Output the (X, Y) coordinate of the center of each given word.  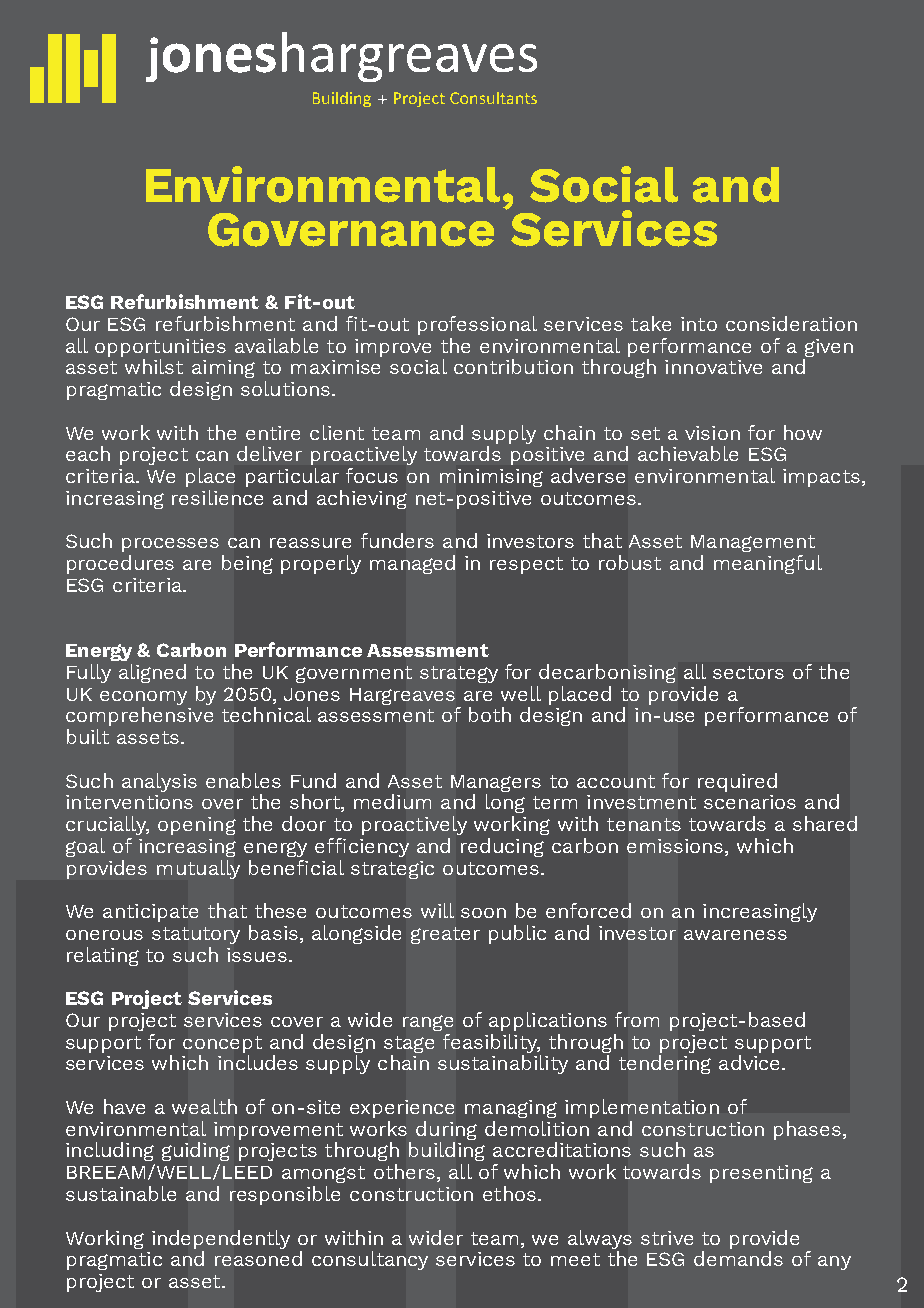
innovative (713, 367)
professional (477, 325)
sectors (748, 672)
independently (221, 1239)
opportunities (160, 348)
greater (445, 935)
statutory (196, 935)
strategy (459, 674)
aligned (152, 673)
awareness (735, 935)
